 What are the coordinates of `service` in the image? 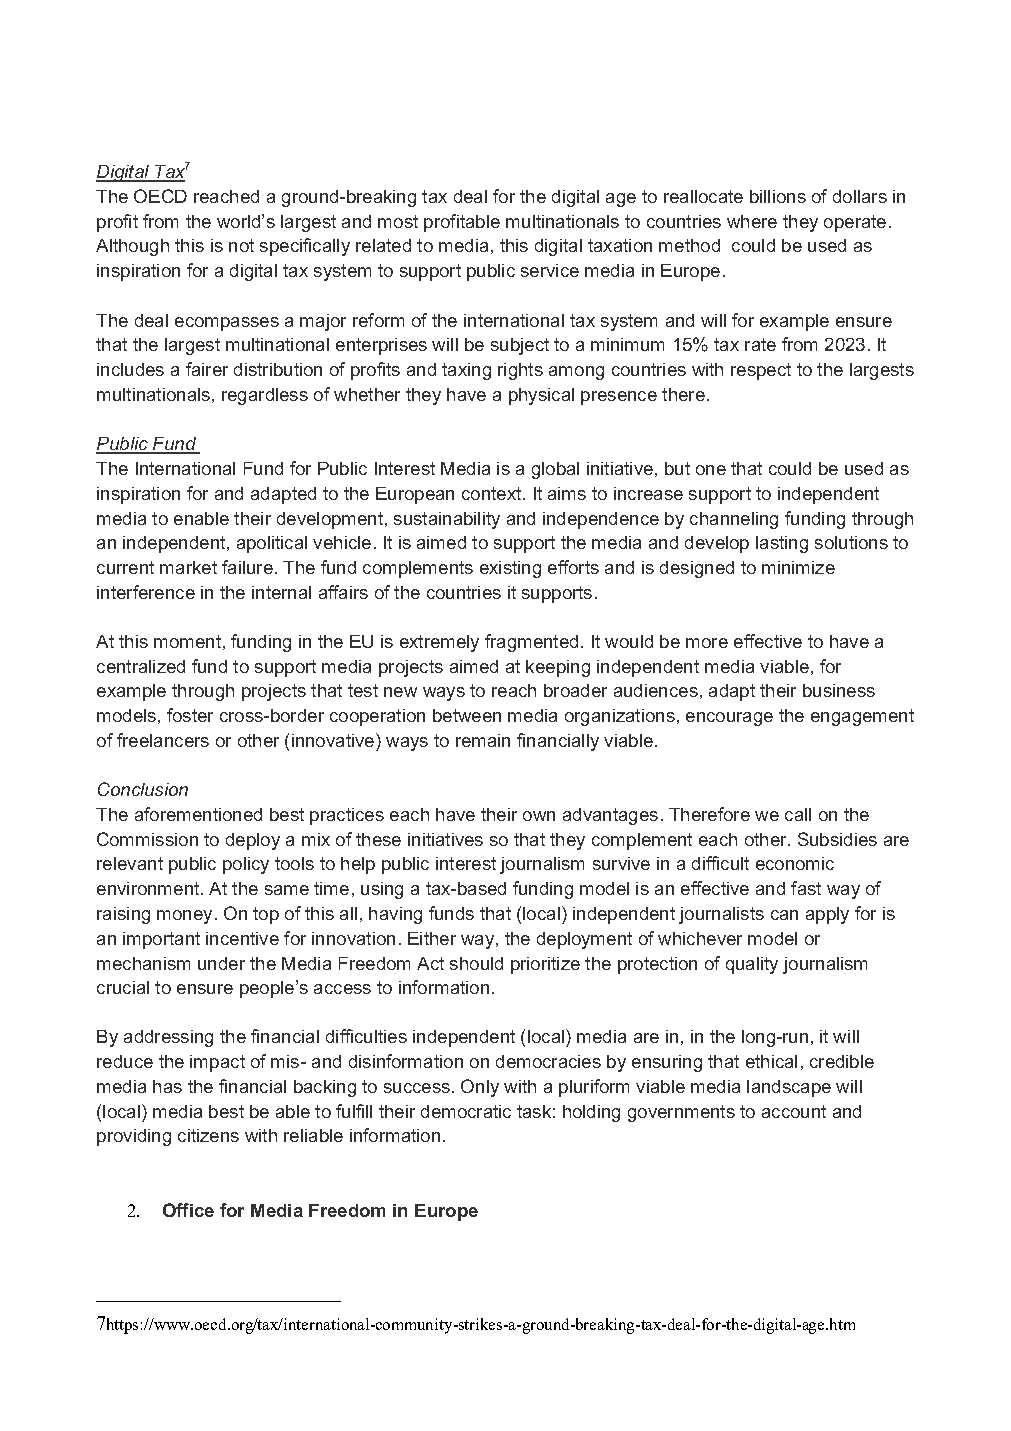 It's located at (550, 270).
